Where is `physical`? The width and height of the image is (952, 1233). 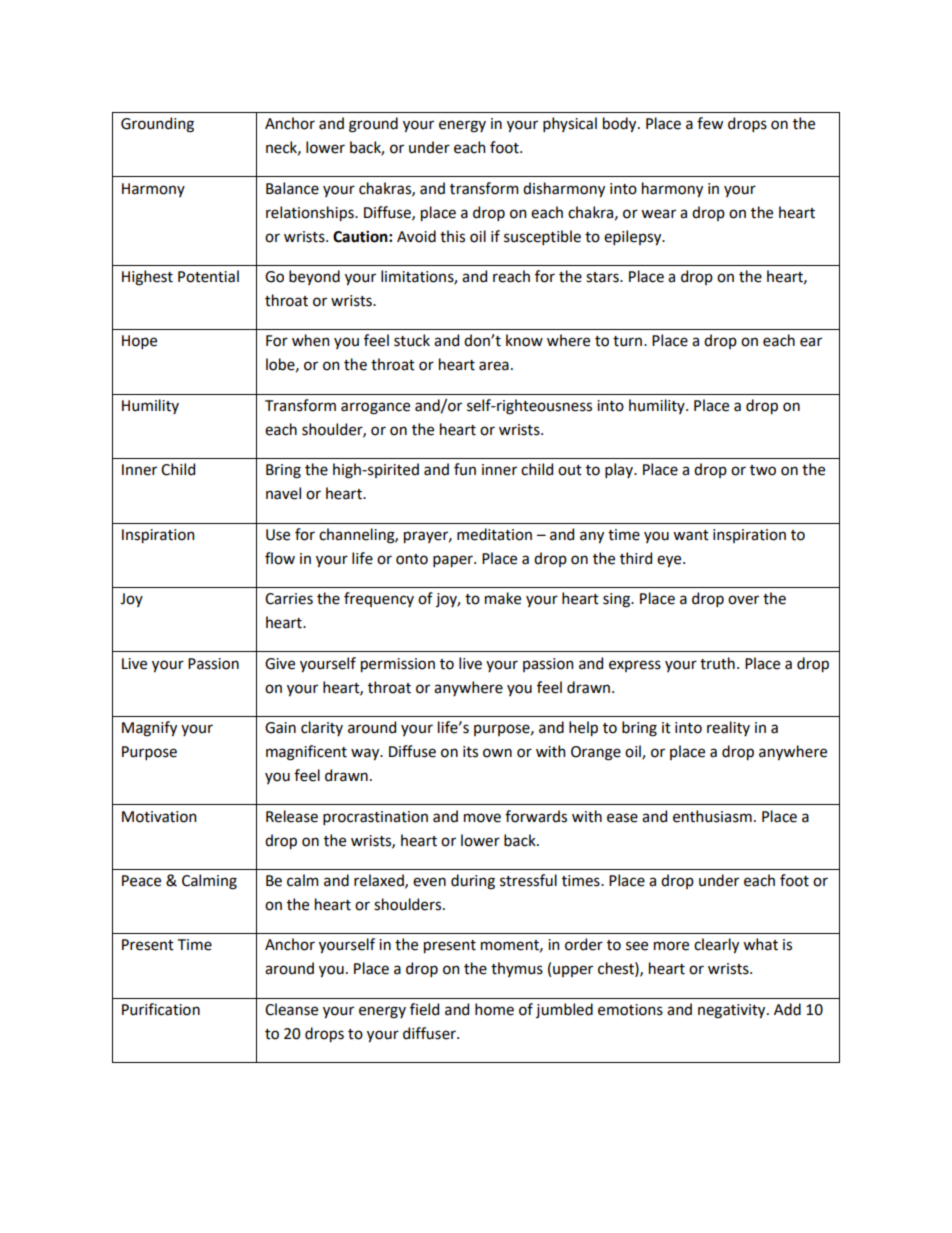
physical is located at coordinates (570, 124).
